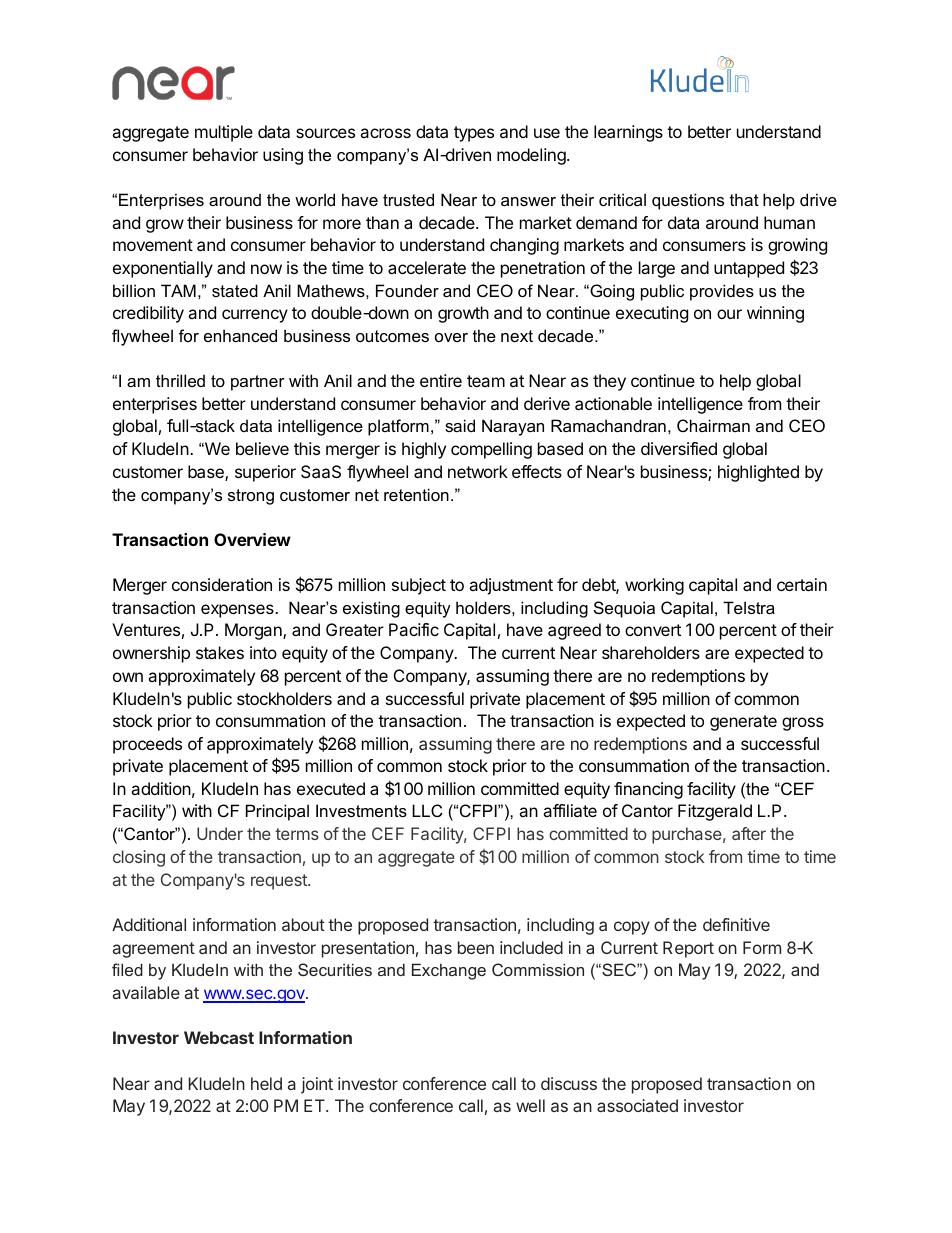 This screenshot has height=1233, width=952. Describe the element at coordinates (238, 611) in the screenshot. I see `expenses` at that location.
